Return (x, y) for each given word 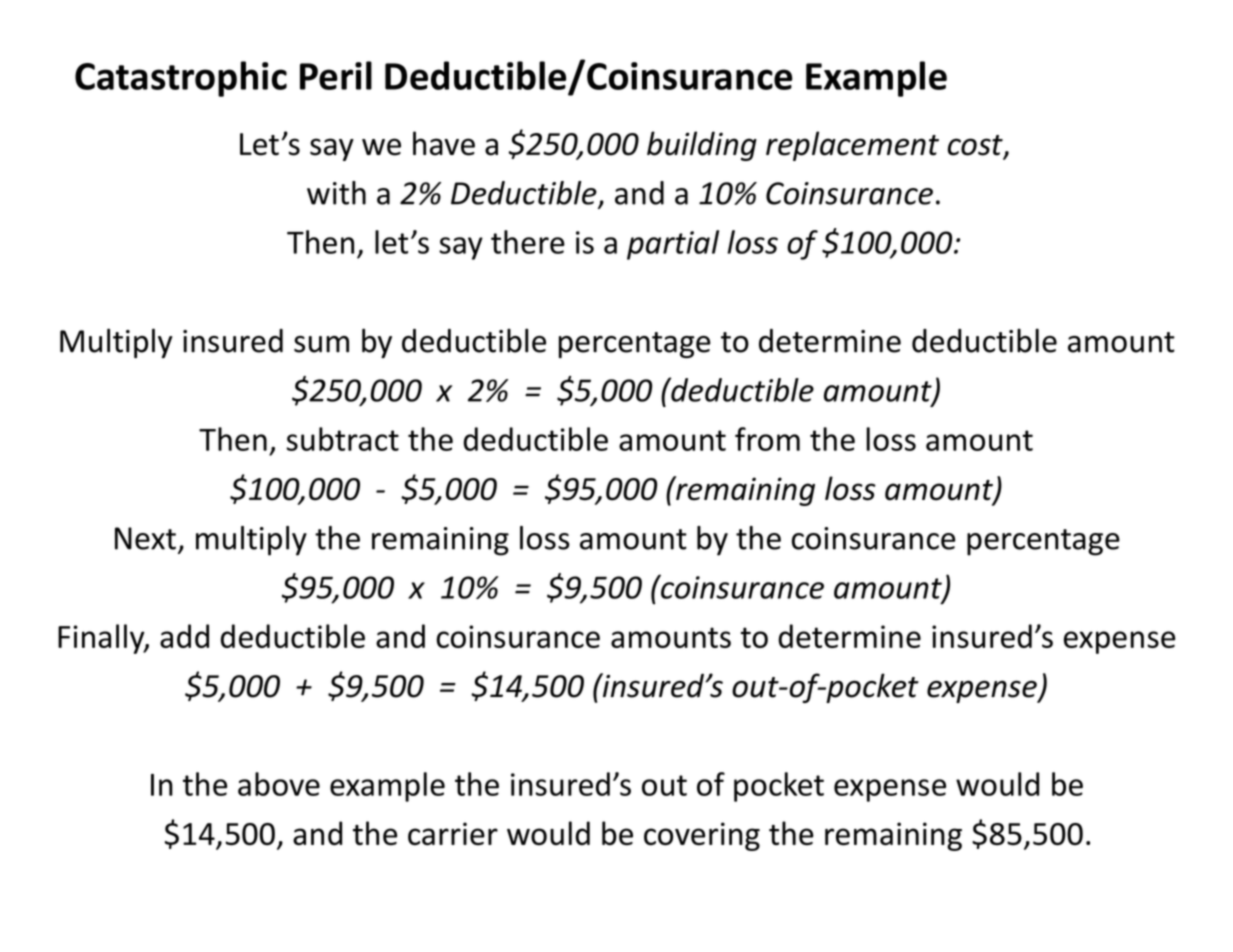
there (528, 242)
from (767, 439)
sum (321, 344)
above (279, 784)
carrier (453, 834)
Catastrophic (181, 79)
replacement (852, 146)
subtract (342, 439)
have (444, 143)
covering (702, 836)
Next (145, 538)
